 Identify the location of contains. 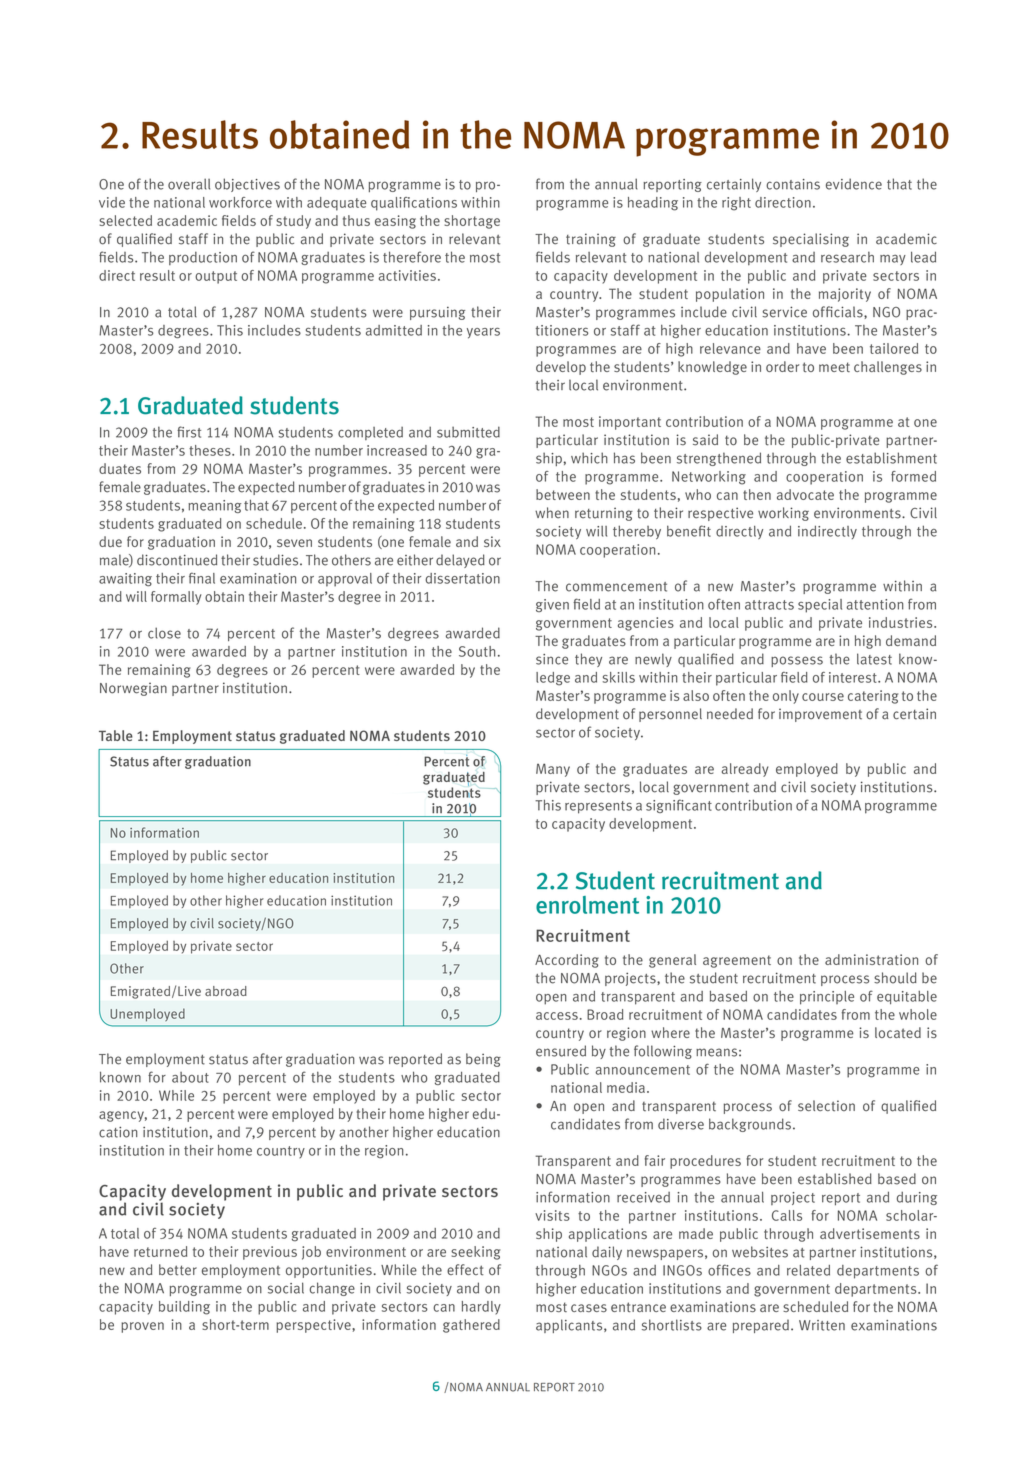
(793, 184).
